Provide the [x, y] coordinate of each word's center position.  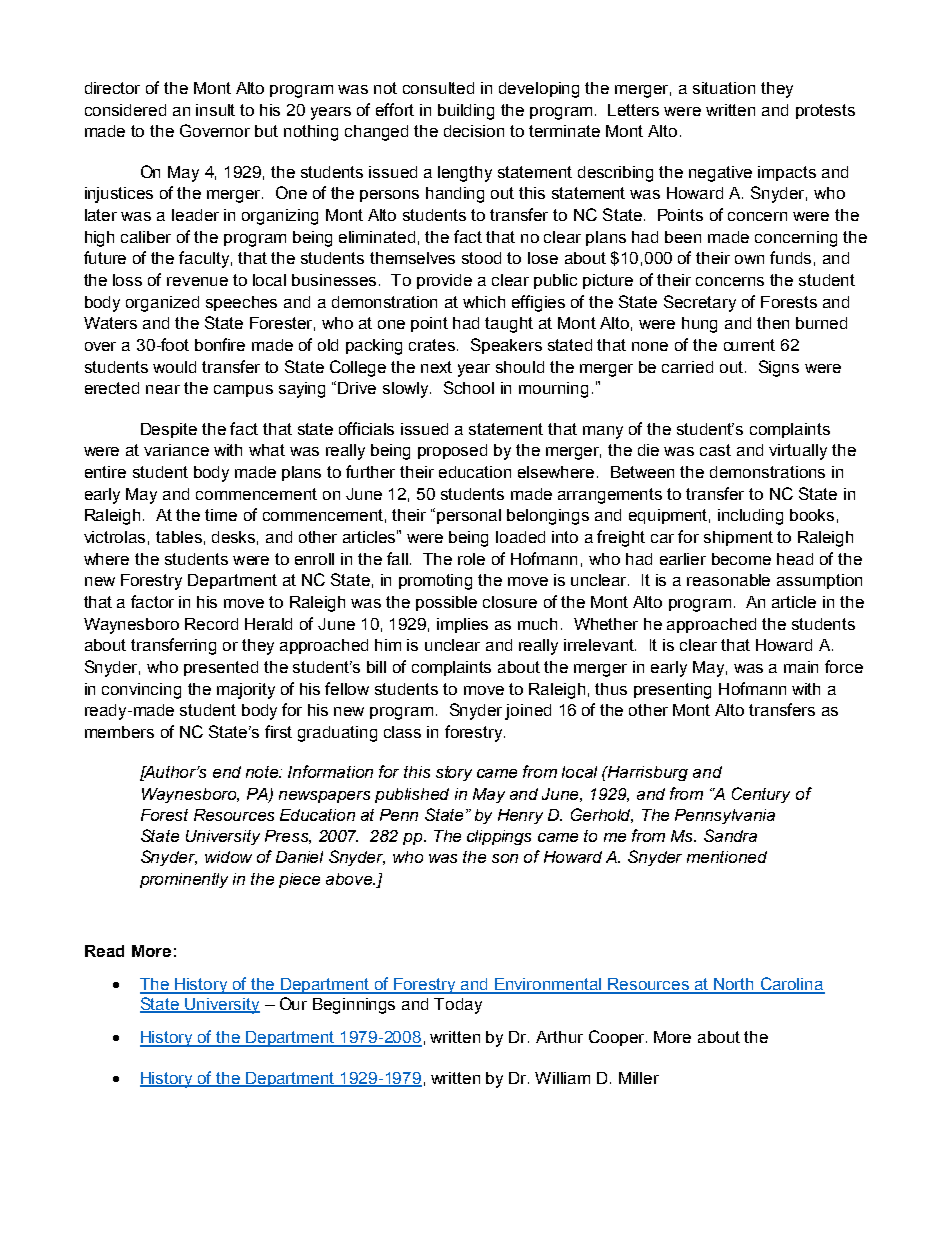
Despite [169, 430]
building [466, 112]
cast [715, 450]
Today [458, 1006]
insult [215, 110]
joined [528, 712]
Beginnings [354, 1006]
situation [724, 88]
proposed [452, 451]
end [227, 772]
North [734, 985]
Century [761, 795]
